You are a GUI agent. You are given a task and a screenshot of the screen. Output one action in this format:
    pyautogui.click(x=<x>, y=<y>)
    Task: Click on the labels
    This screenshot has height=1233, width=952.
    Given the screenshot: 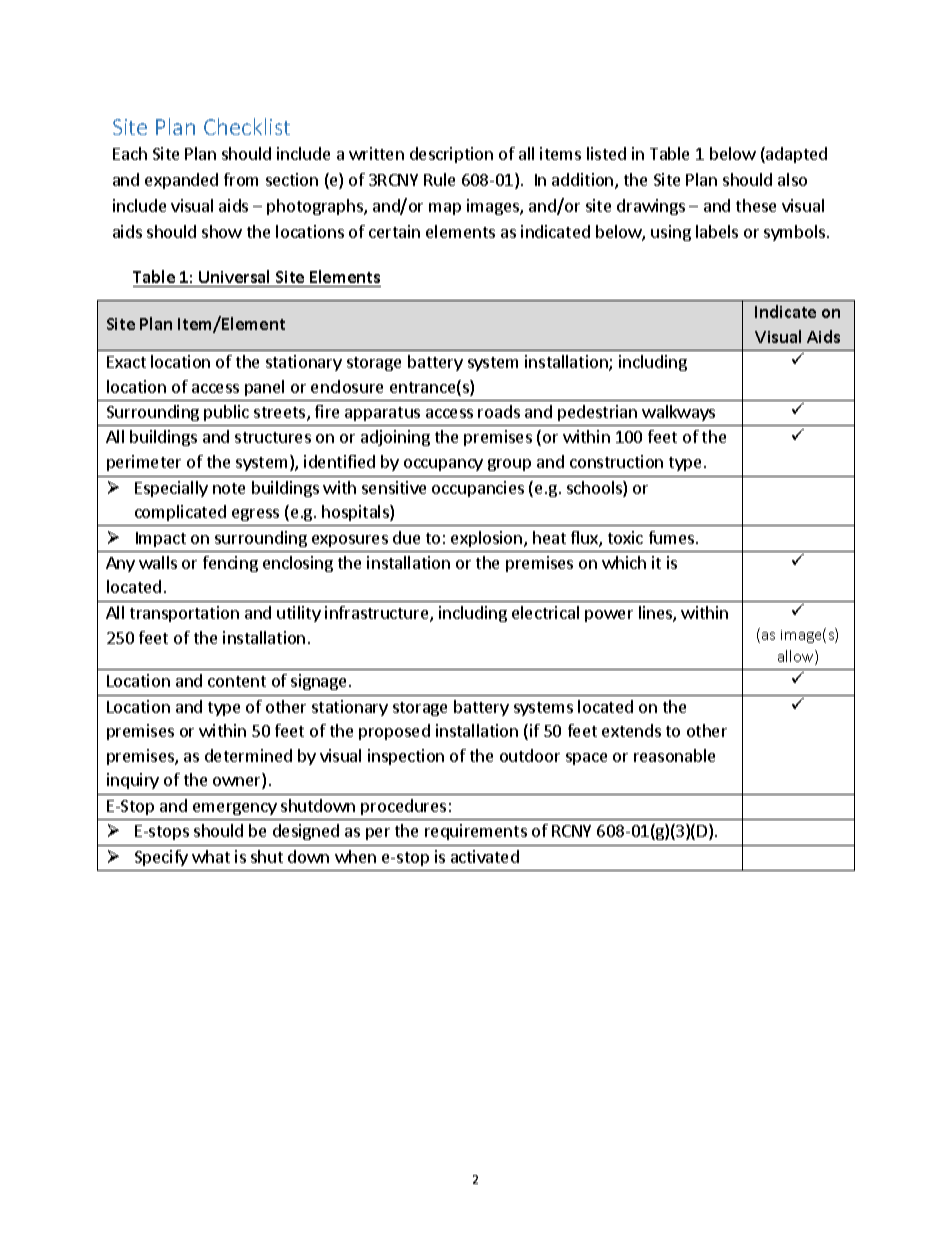 What is the action you would take?
    pyautogui.click(x=717, y=231)
